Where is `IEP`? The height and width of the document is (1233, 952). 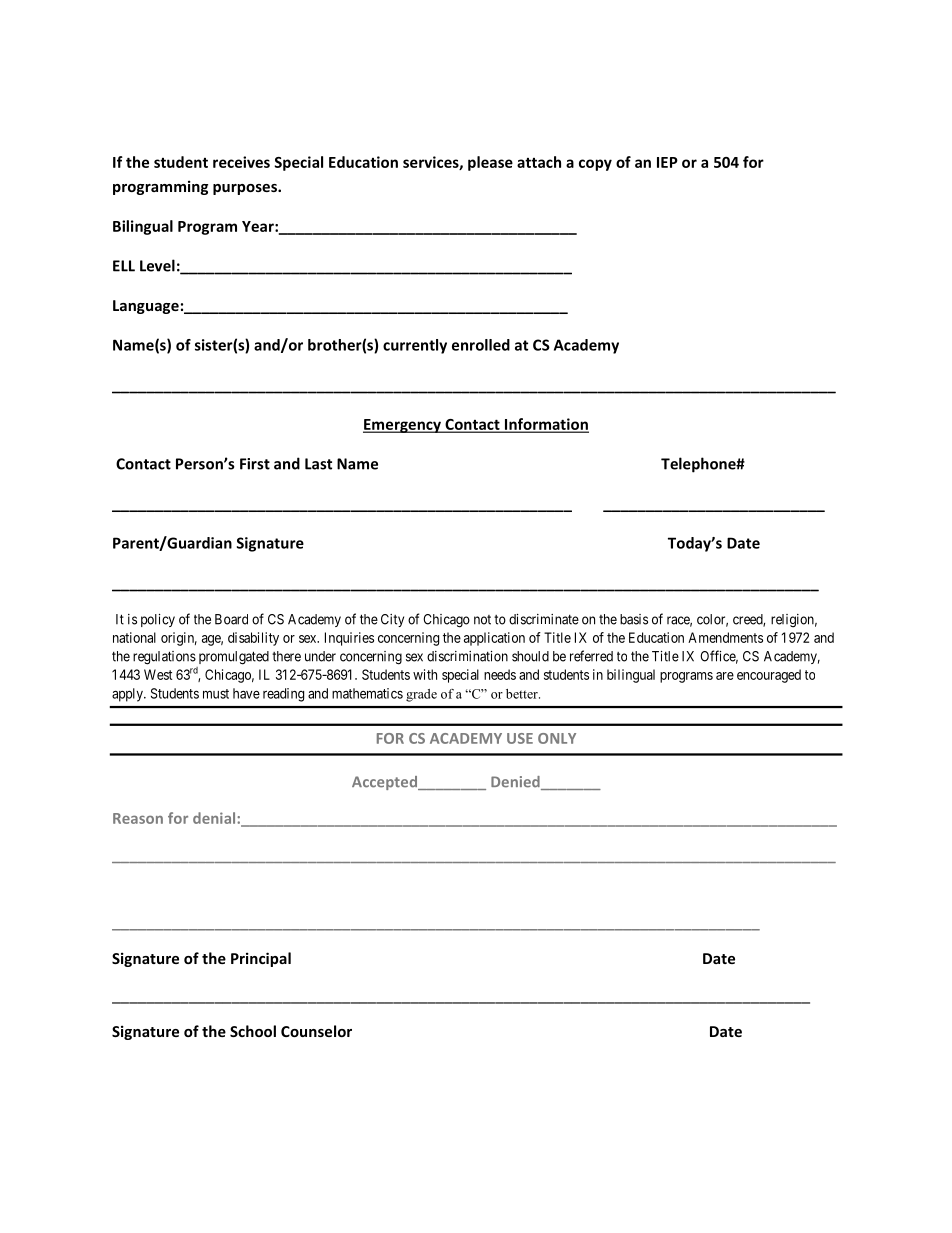
IEP is located at coordinates (667, 162).
